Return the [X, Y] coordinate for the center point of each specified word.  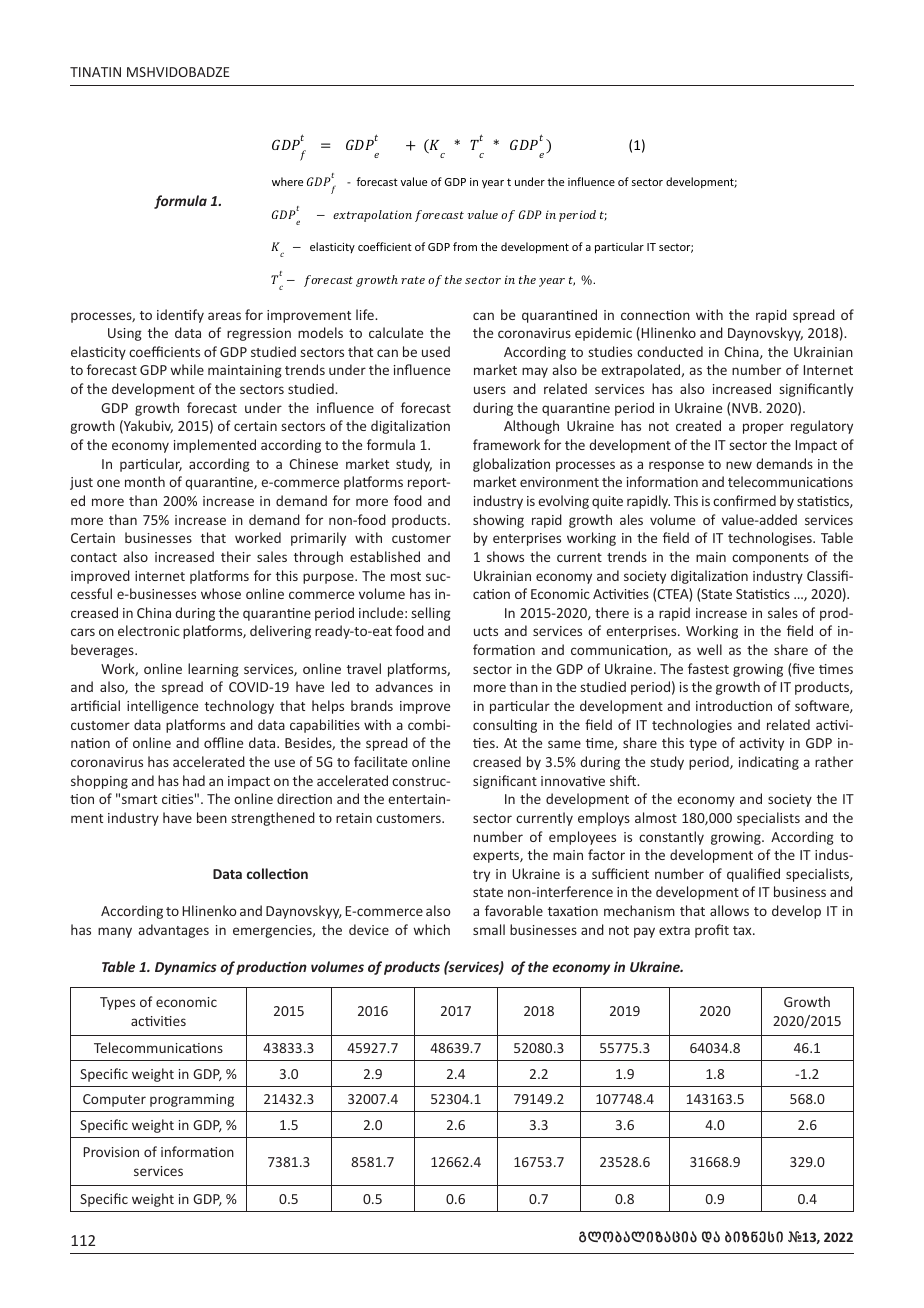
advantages [174, 931]
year [493, 184]
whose [221, 593]
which [432, 929]
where [287, 181]
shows [505, 556]
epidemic [603, 334]
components [770, 559]
